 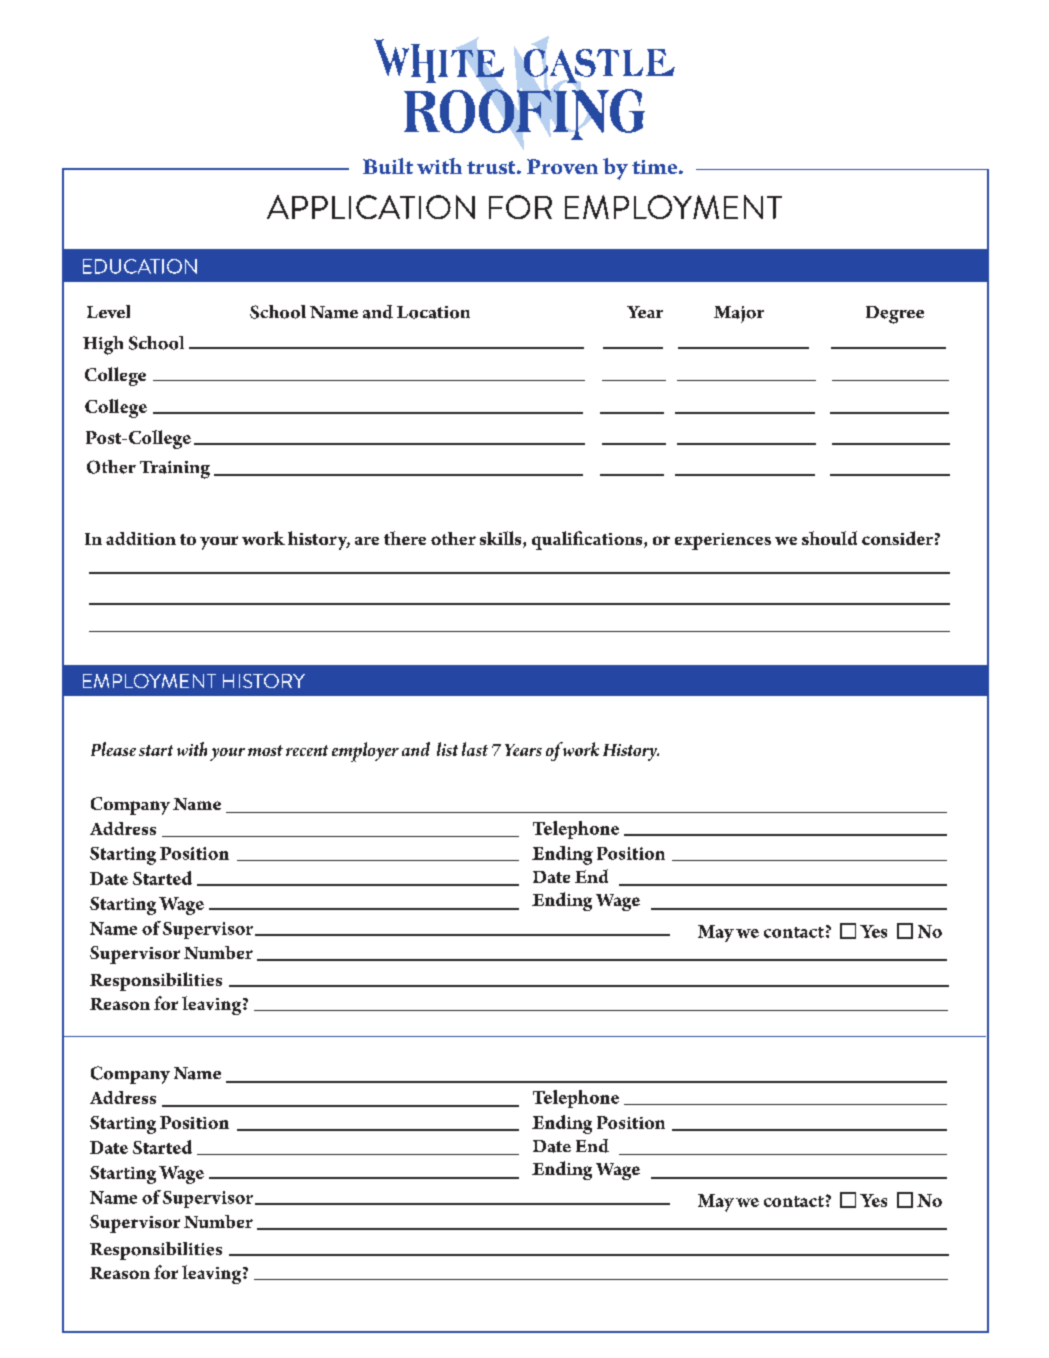 What do you see at coordinates (103, 345) in the document?
I see `High` at bounding box center [103, 345].
